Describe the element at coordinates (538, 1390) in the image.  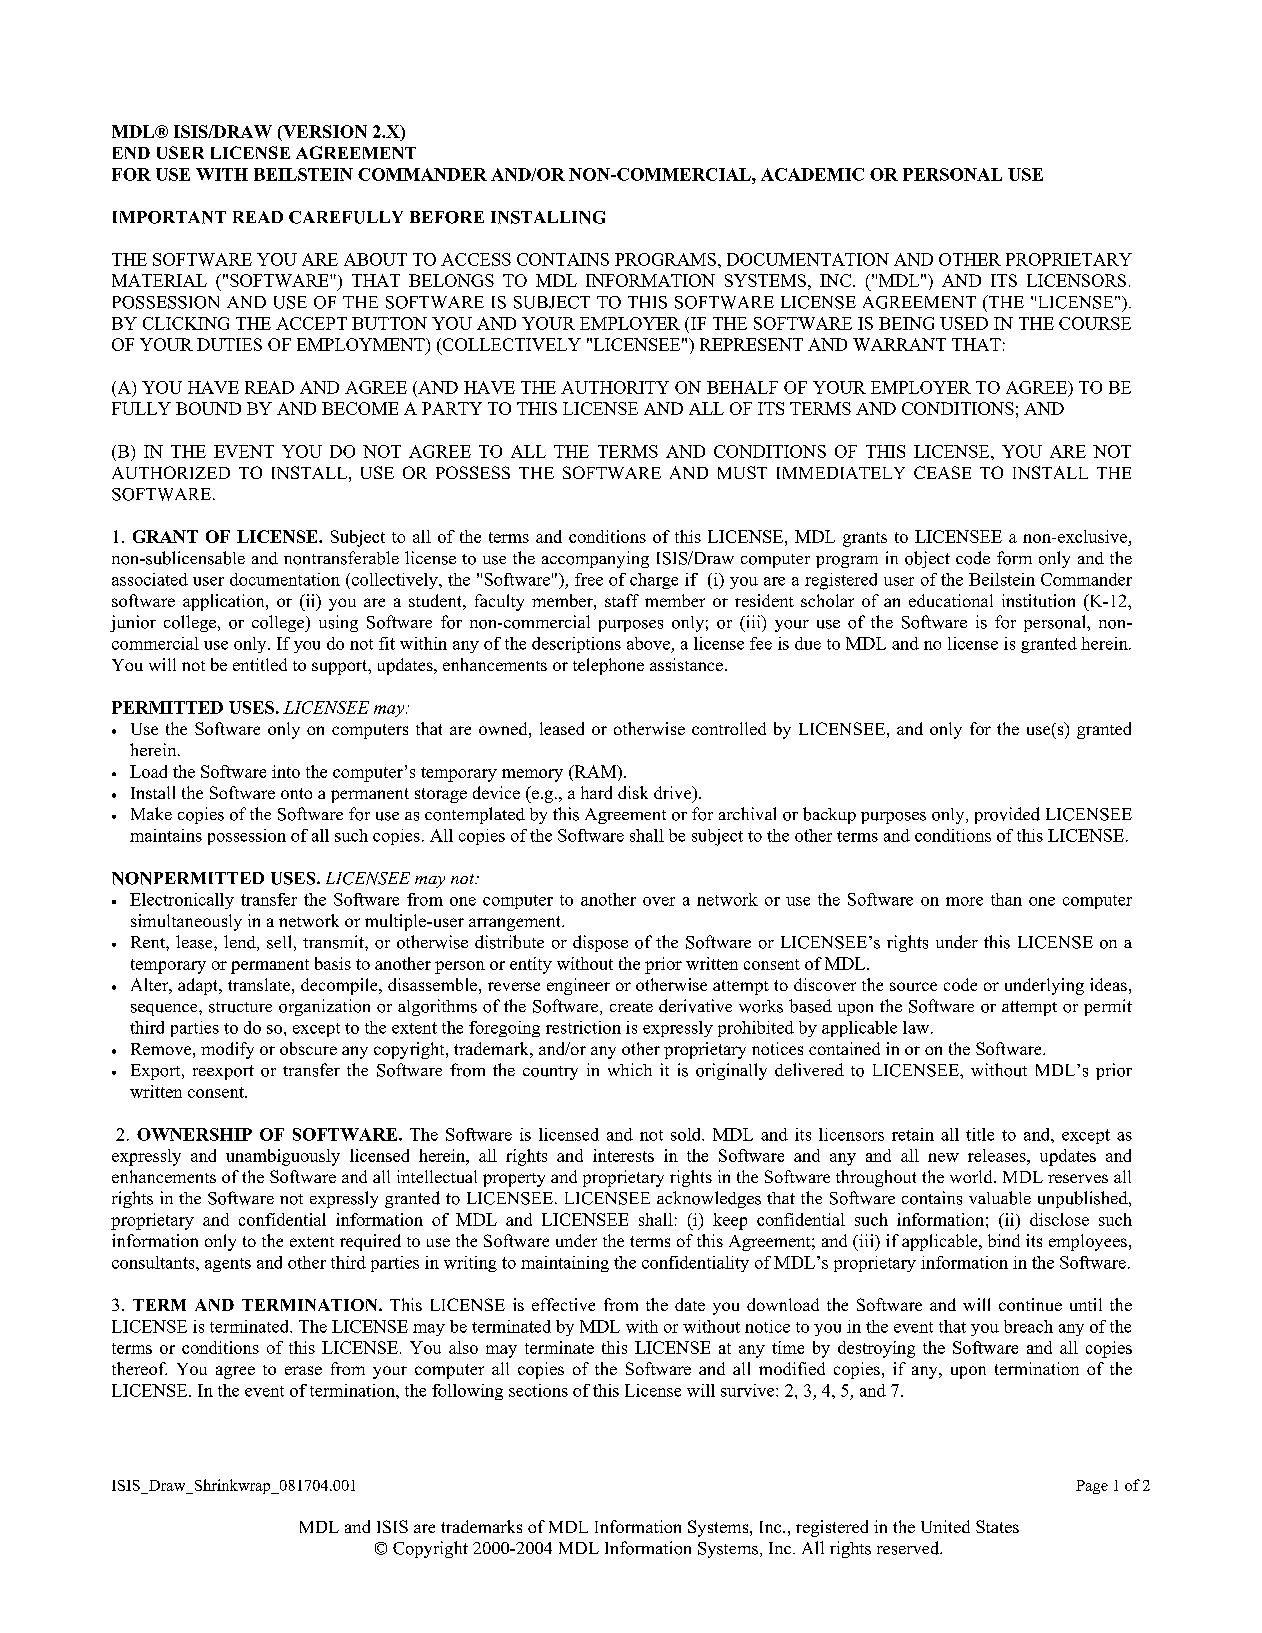
I see `sections` at that location.
